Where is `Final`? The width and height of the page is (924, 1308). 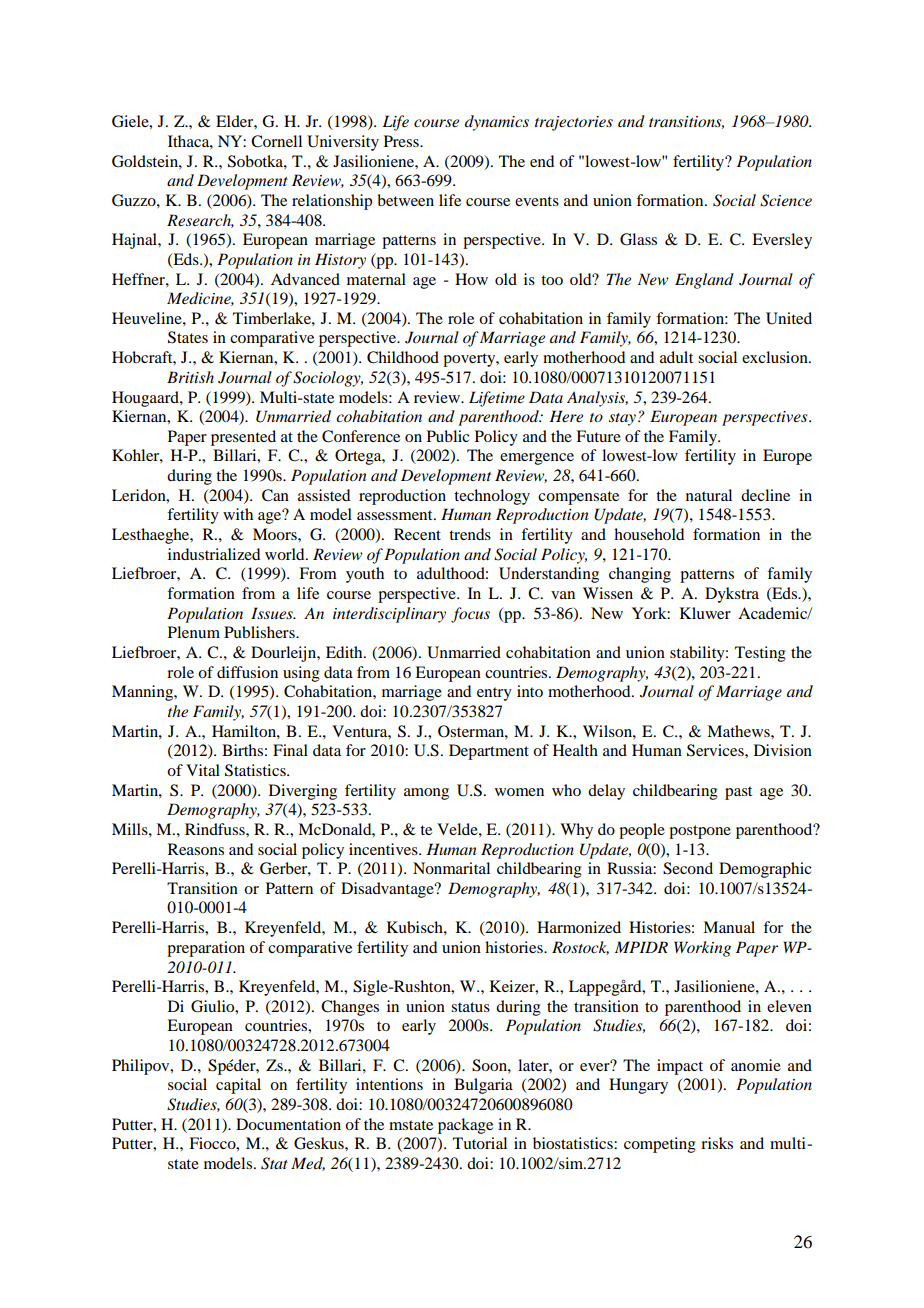
Final is located at coordinates (290, 750).
